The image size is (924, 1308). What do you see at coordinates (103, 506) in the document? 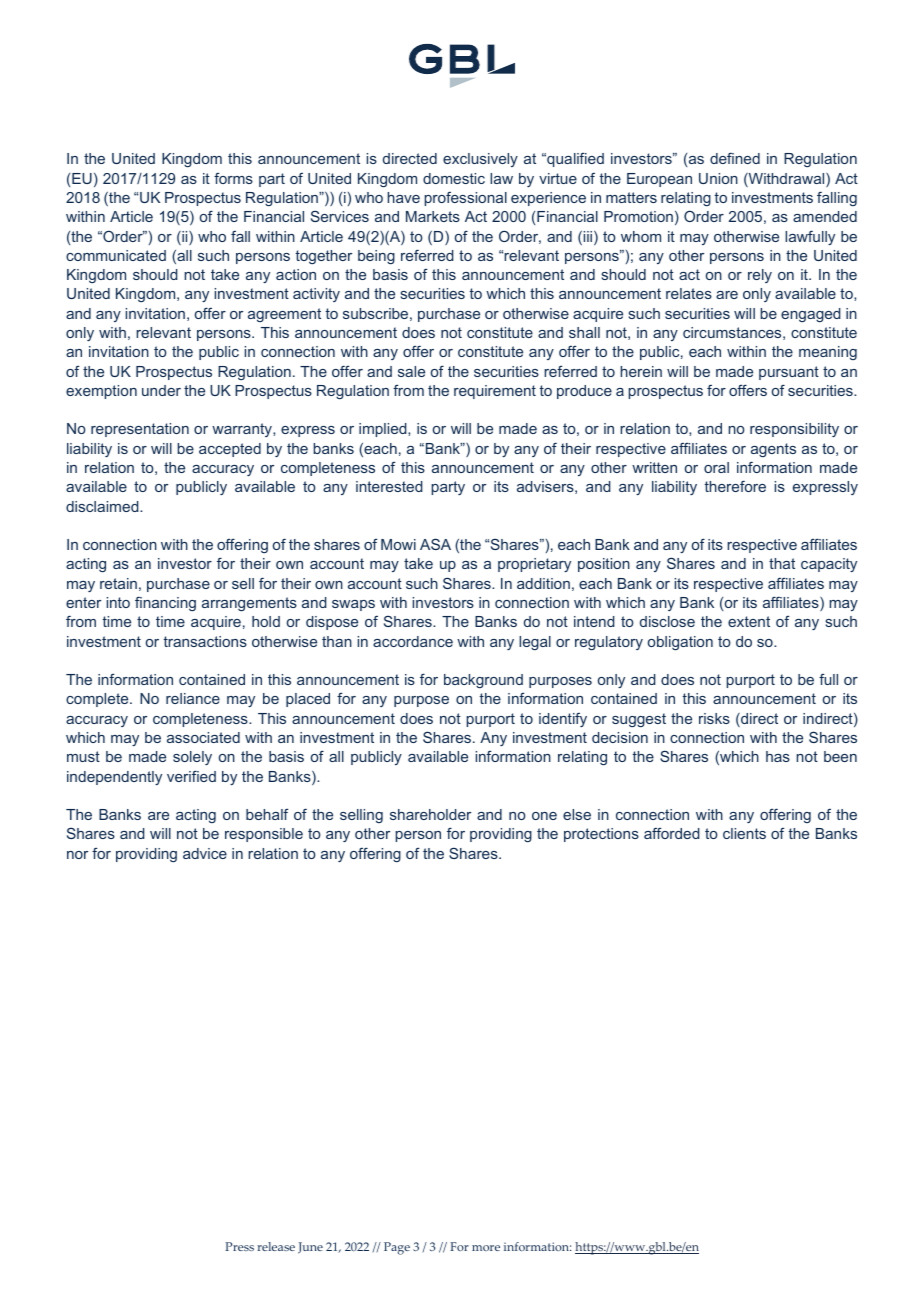
I see `disclaimed` at bounding box center [103, 506].
